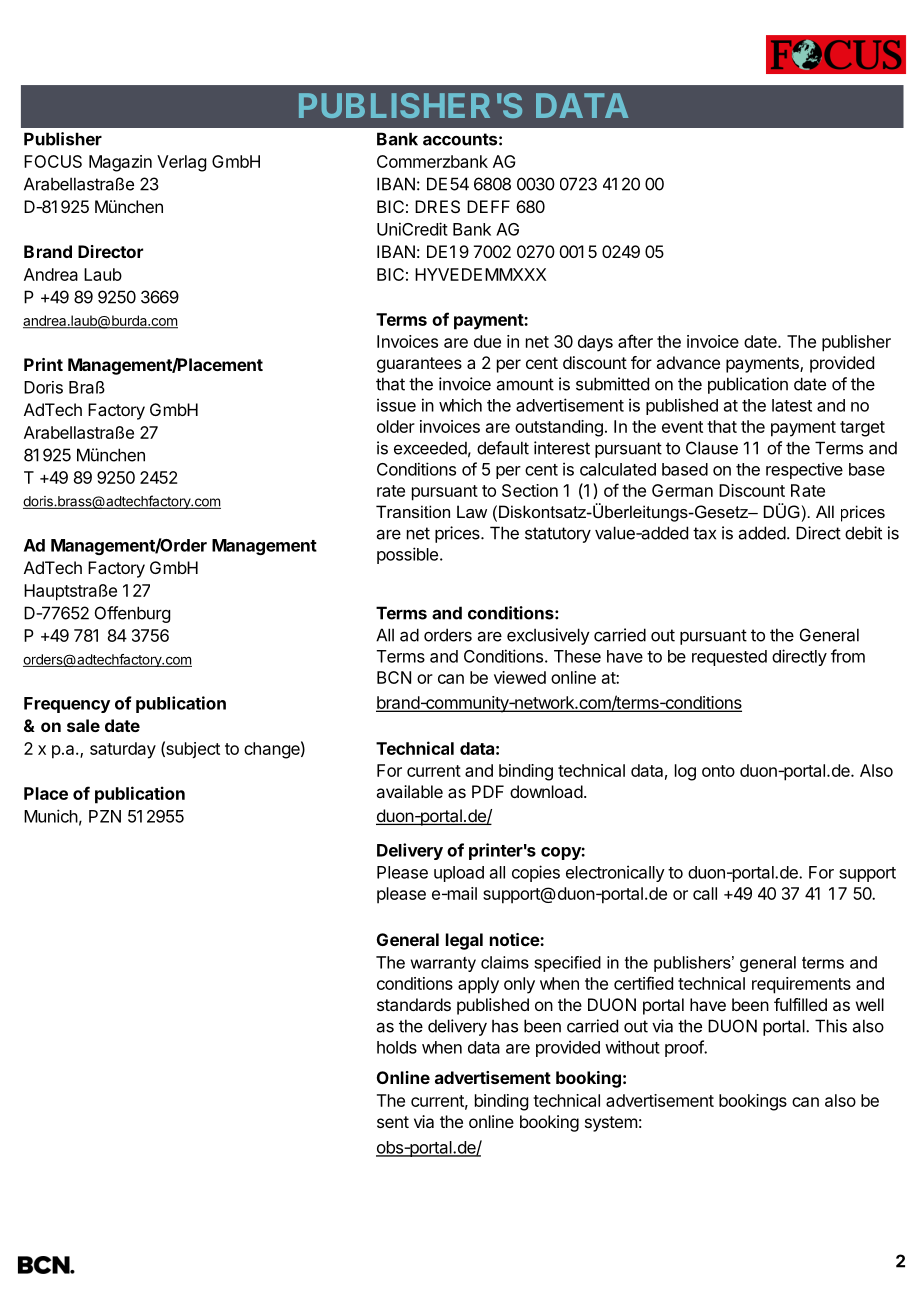 Image resolution: width=924 pixels, height=1309 pixels. I want to click on DEFF, so click(488, 206).
